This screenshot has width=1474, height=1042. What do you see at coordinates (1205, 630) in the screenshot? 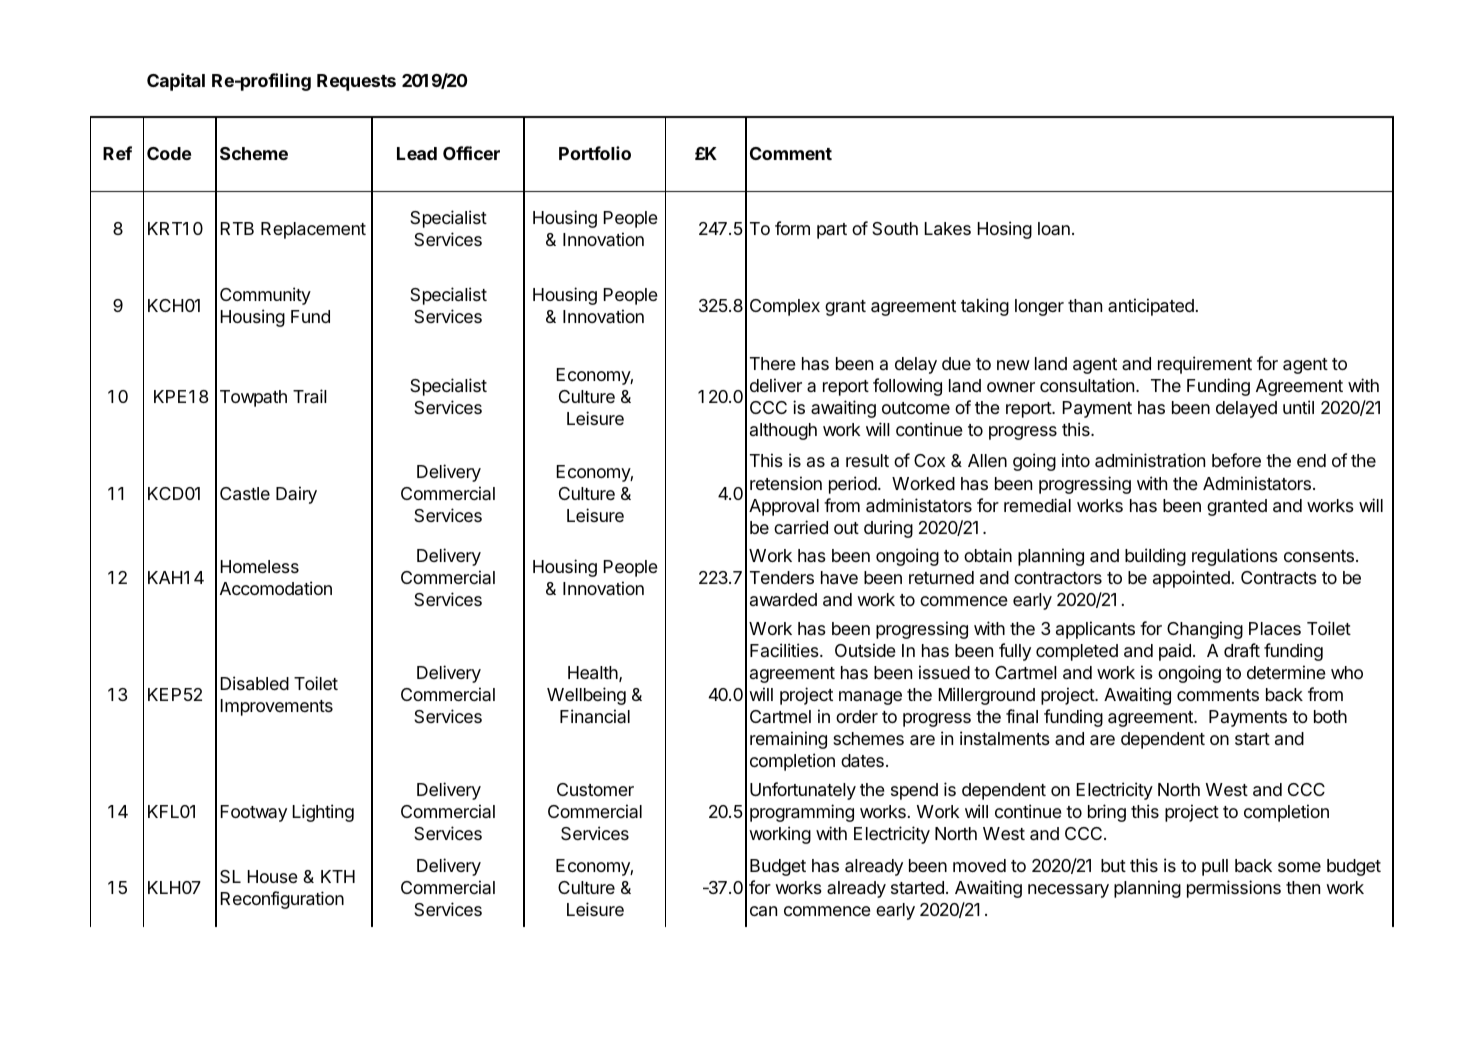
I see `Changing` at bounding box center [1205, 630].
